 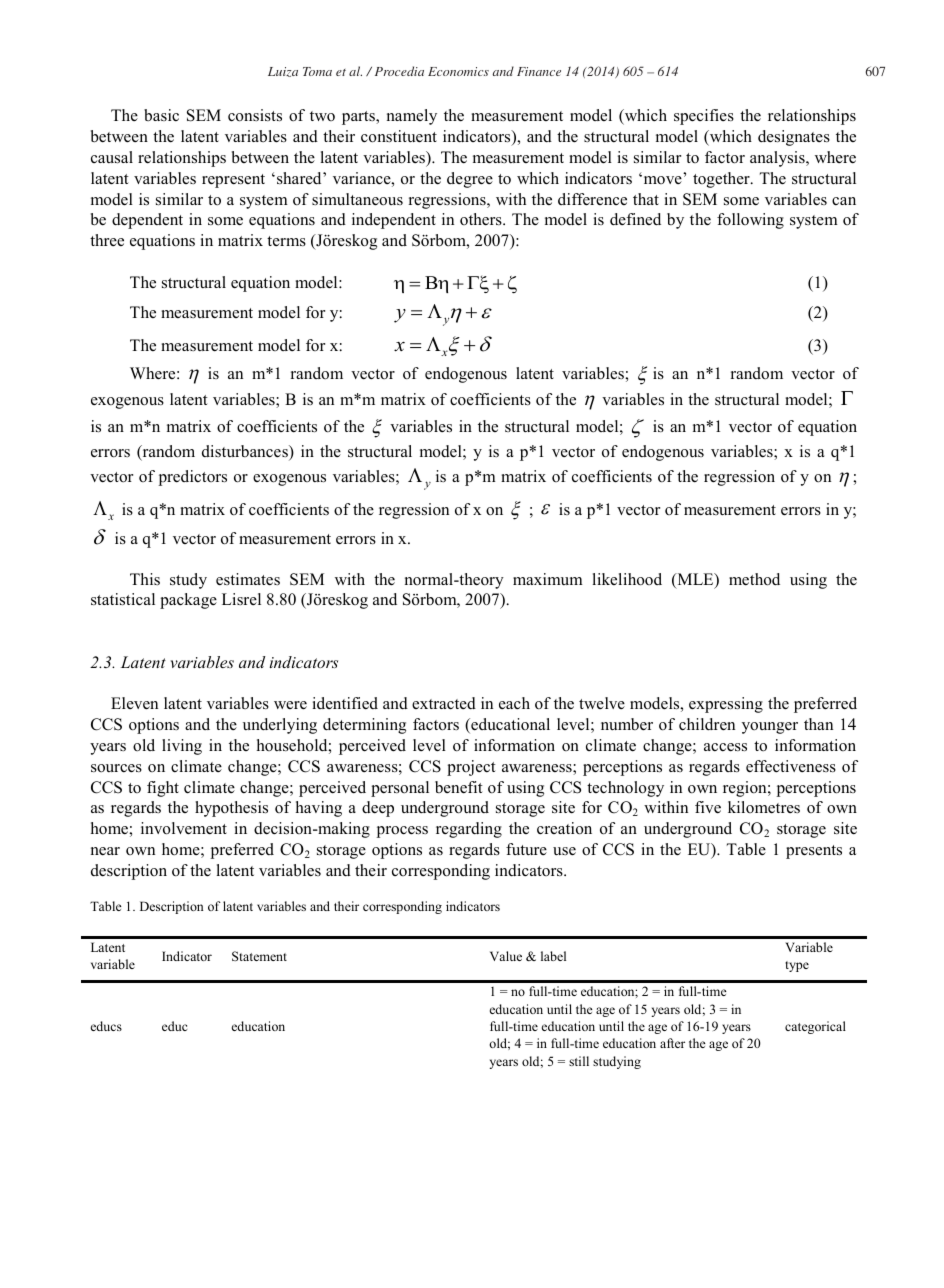 What do you see at coordinates (259, 956) in the page?
I see `Statement` at bounding box center [259, 956].
